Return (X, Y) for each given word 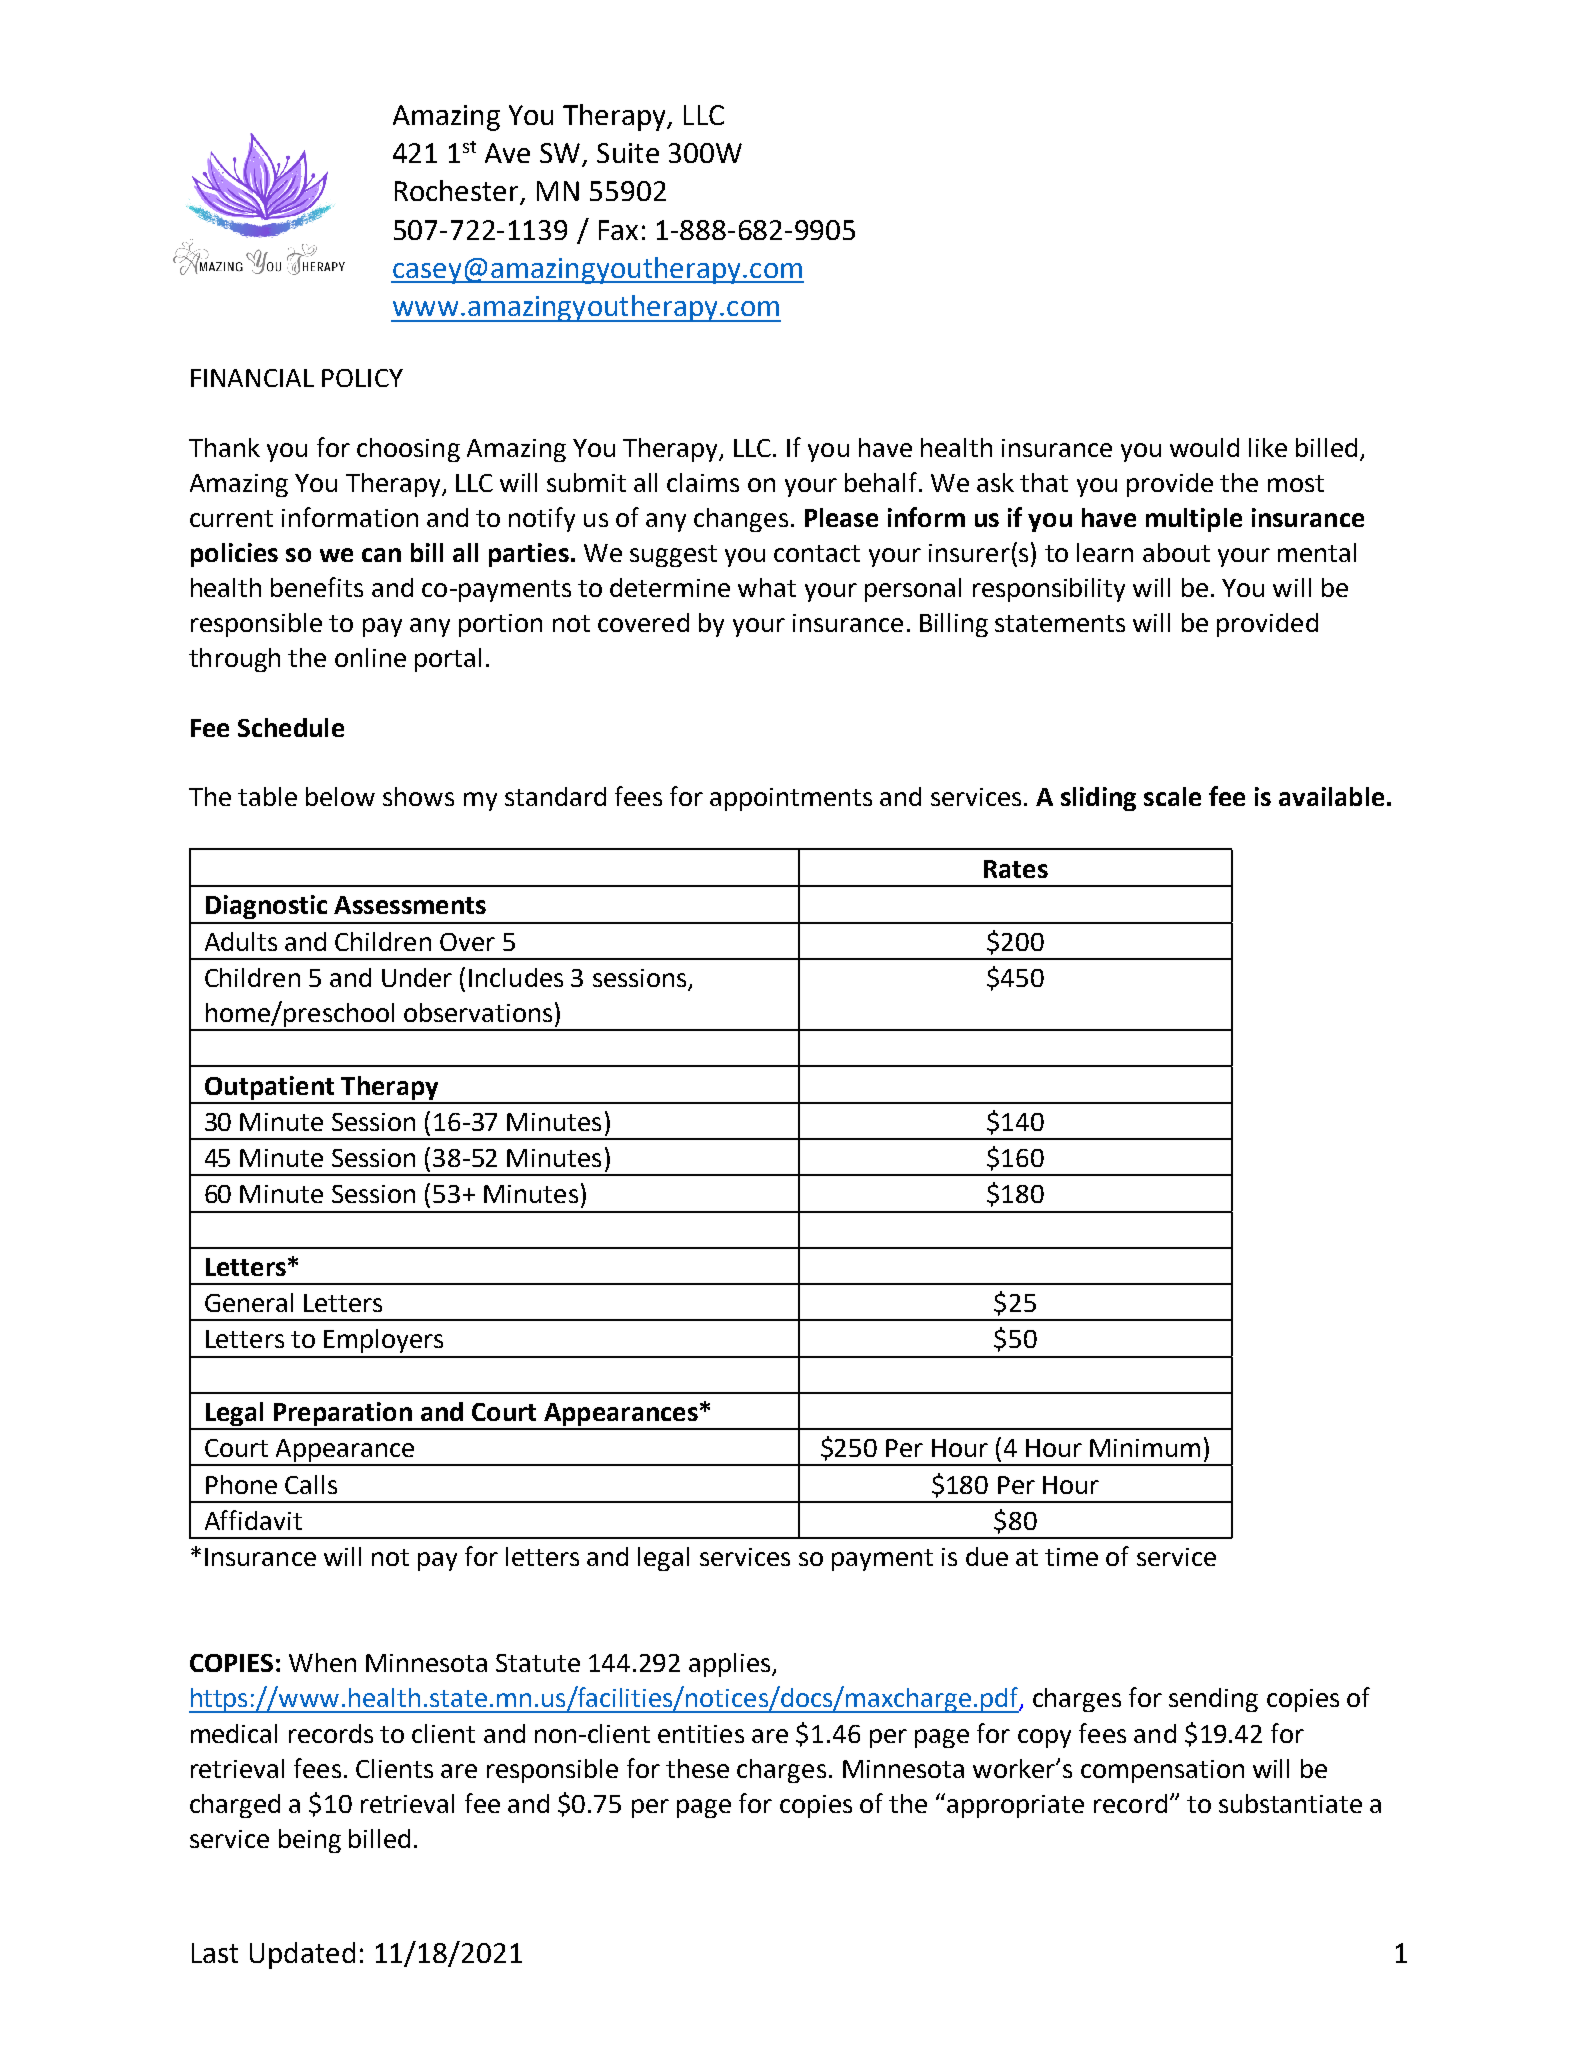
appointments (791, 799)
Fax (618, 230)
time (1071, 1557)
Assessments (410, 905)
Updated (302, 1955)
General (249, 1302)
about (1176, 552)
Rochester (458, 192)
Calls (311, 1484)
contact (817, 553)
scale (1172, 796)
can (381, 555)
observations (478, 1012)
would (1204, 447)
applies (731, 1665)
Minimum (1145, 1448)
